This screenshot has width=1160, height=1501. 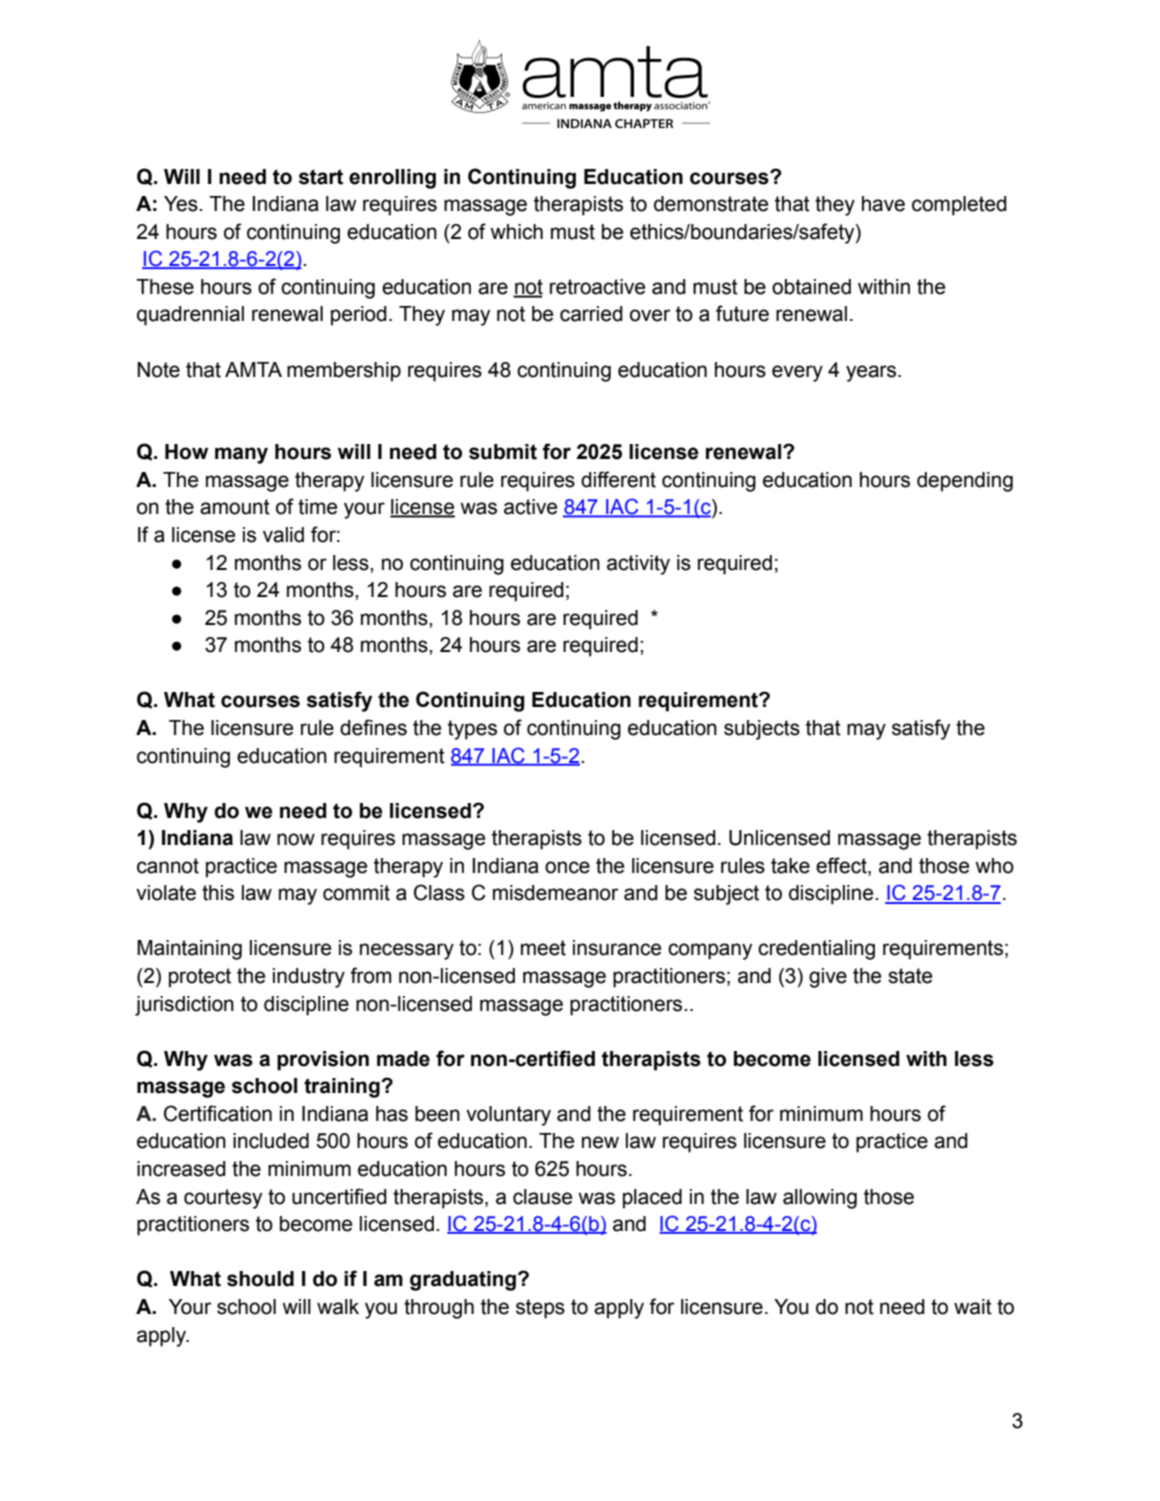 What do you see at coordinates (472, 730) in the screenshot?
I see `types` at bounding box center [472, 730].
